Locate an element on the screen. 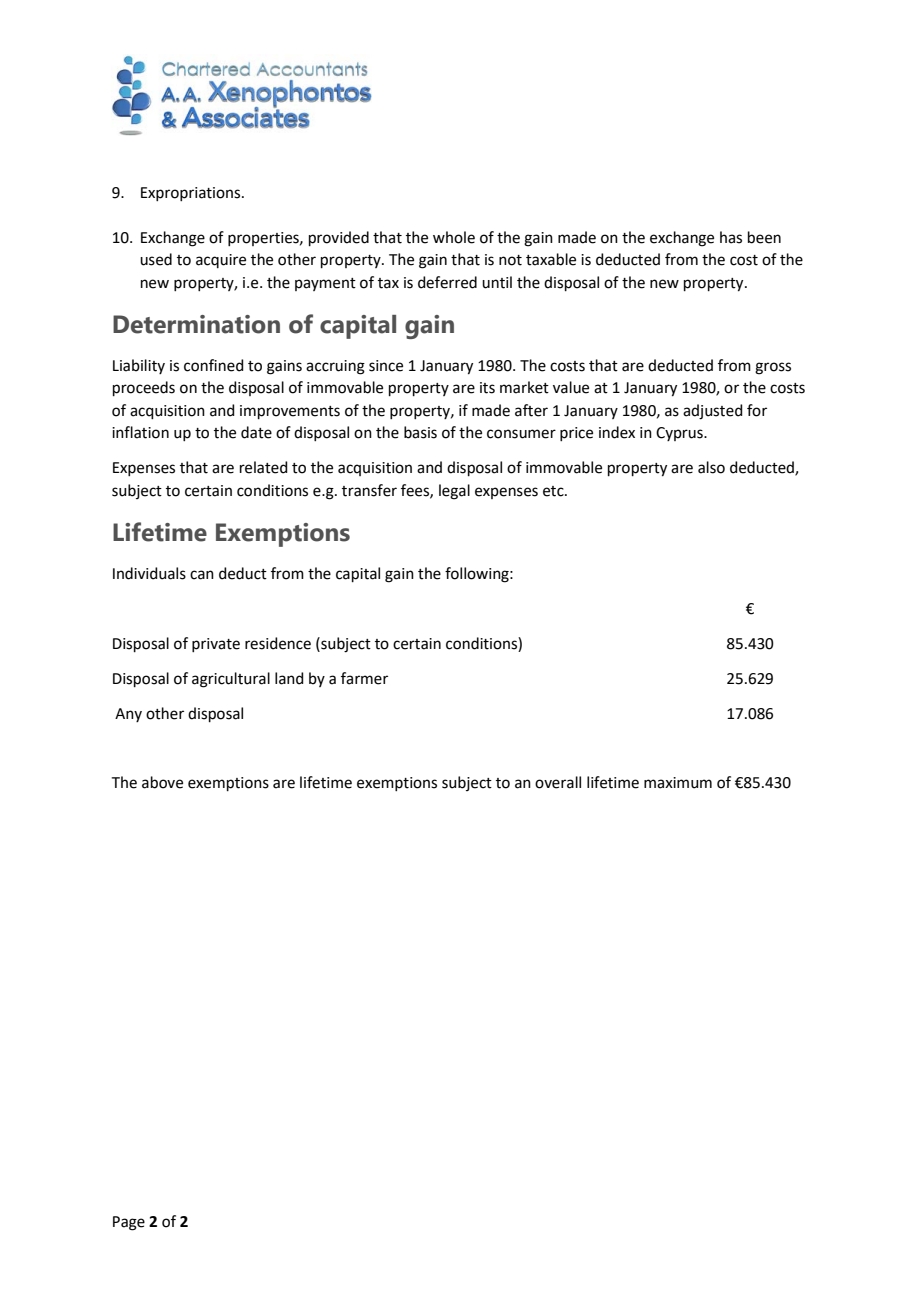 The width and height of the screenshot is (924, 1308). has is located at coordinates (731, 237).
